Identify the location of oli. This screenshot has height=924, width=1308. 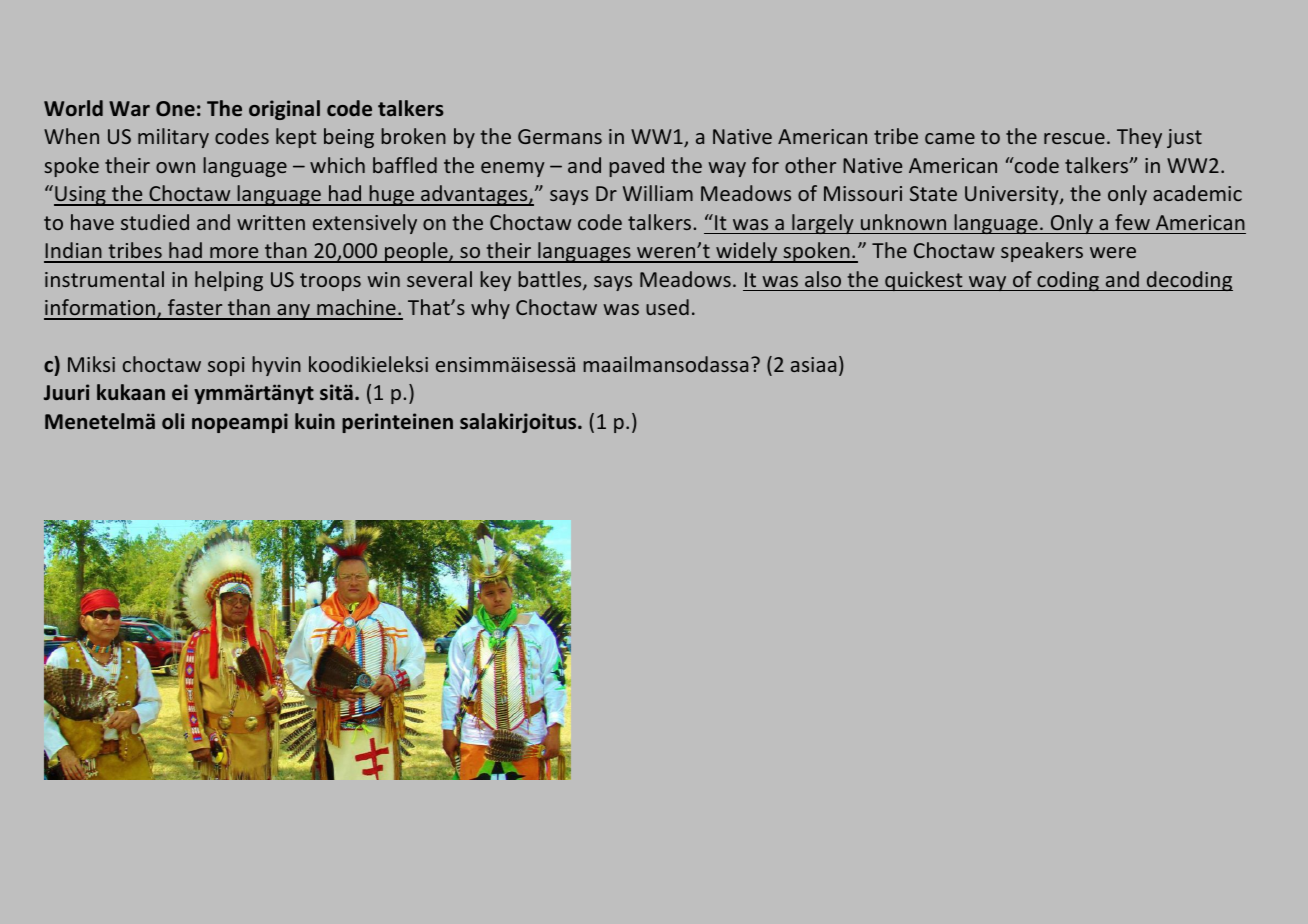
(173, 421).
